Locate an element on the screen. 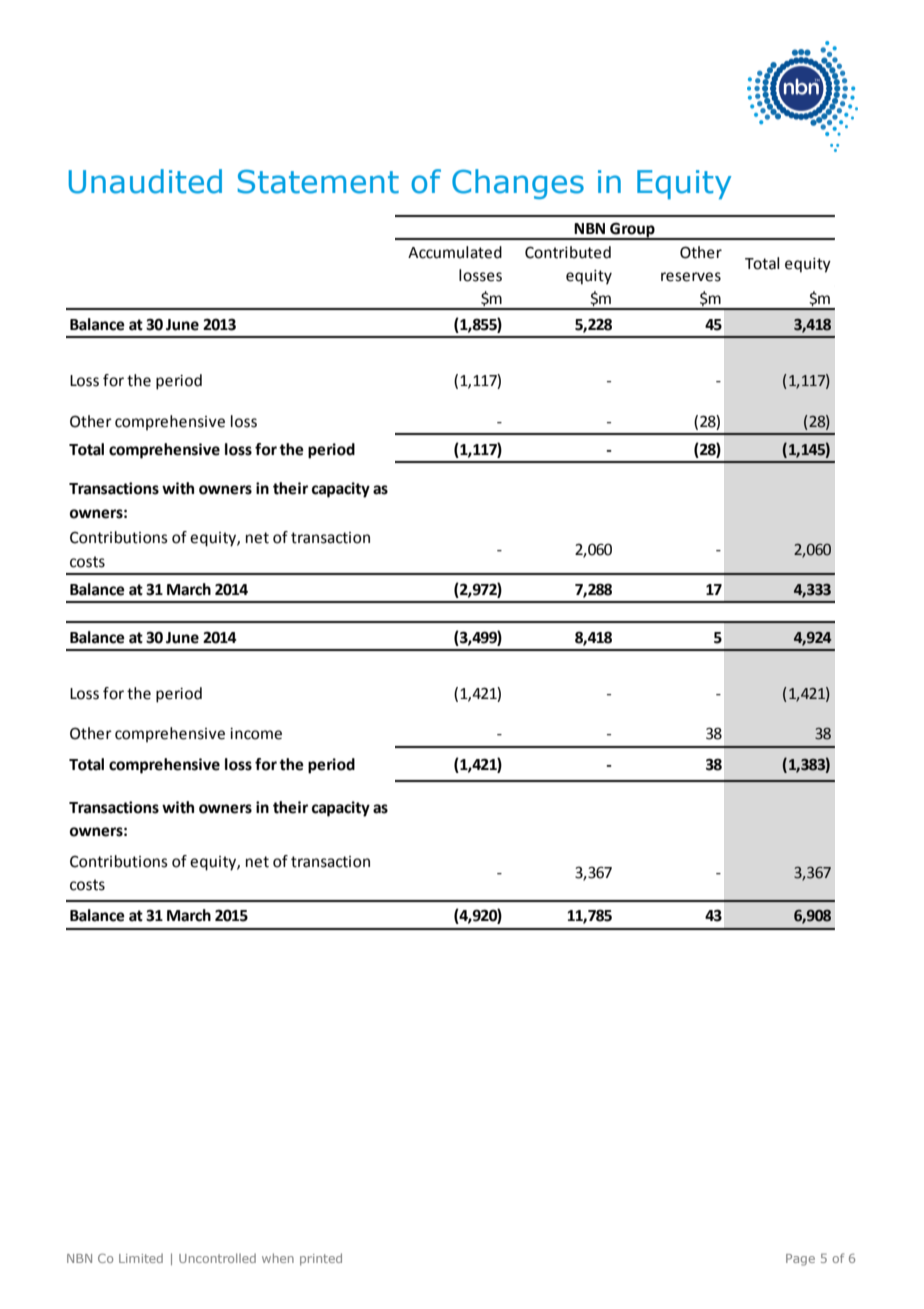  Group is located at coordinates (632, 231).
